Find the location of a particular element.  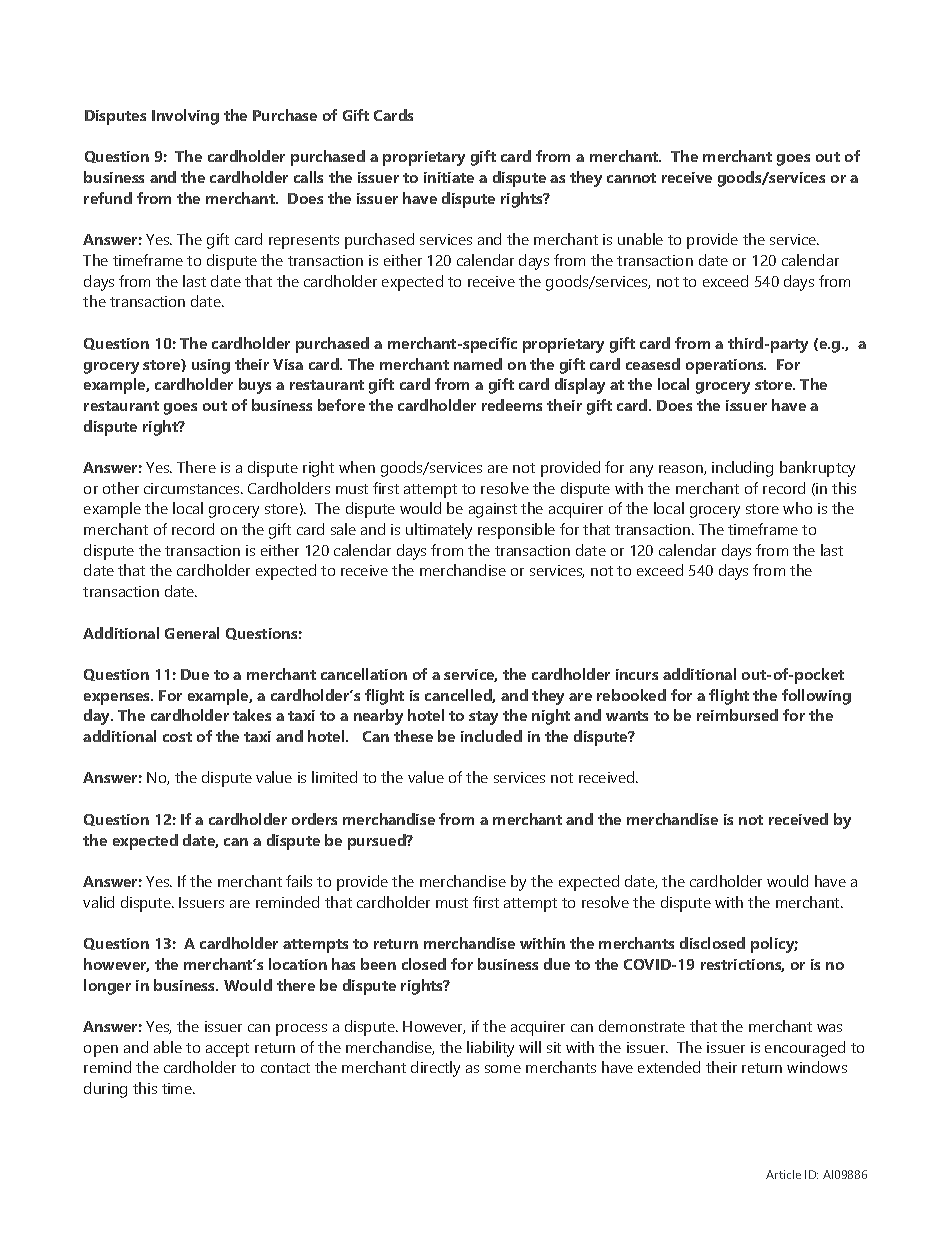

General is located at coordinates (192, 633).
